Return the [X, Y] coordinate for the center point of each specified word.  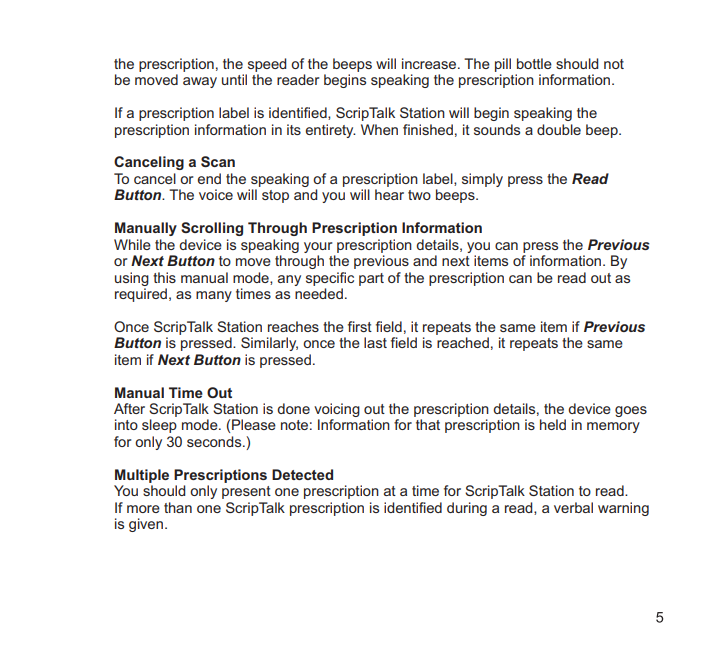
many [214, 296]
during [467, 509]
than [178, 507]
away [200, 82]
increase [430, 63]
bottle [534, 63]
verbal [573, 507]
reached [463, 342]
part [371, 279]
